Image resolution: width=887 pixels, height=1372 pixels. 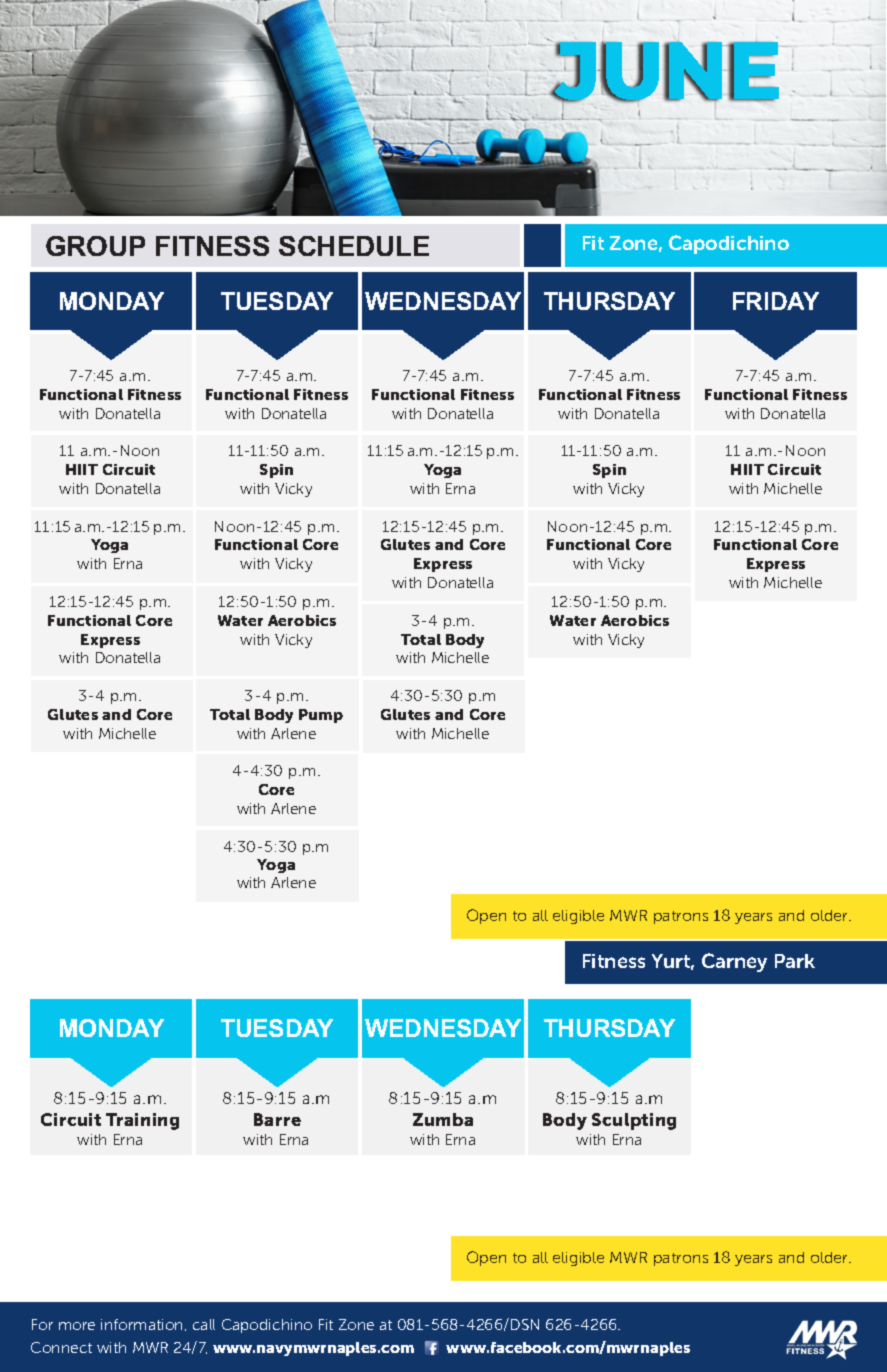 What do you see at coordinates (277, 1119) in the image?
I see `Barre` at bounding box center [277, 1119].
